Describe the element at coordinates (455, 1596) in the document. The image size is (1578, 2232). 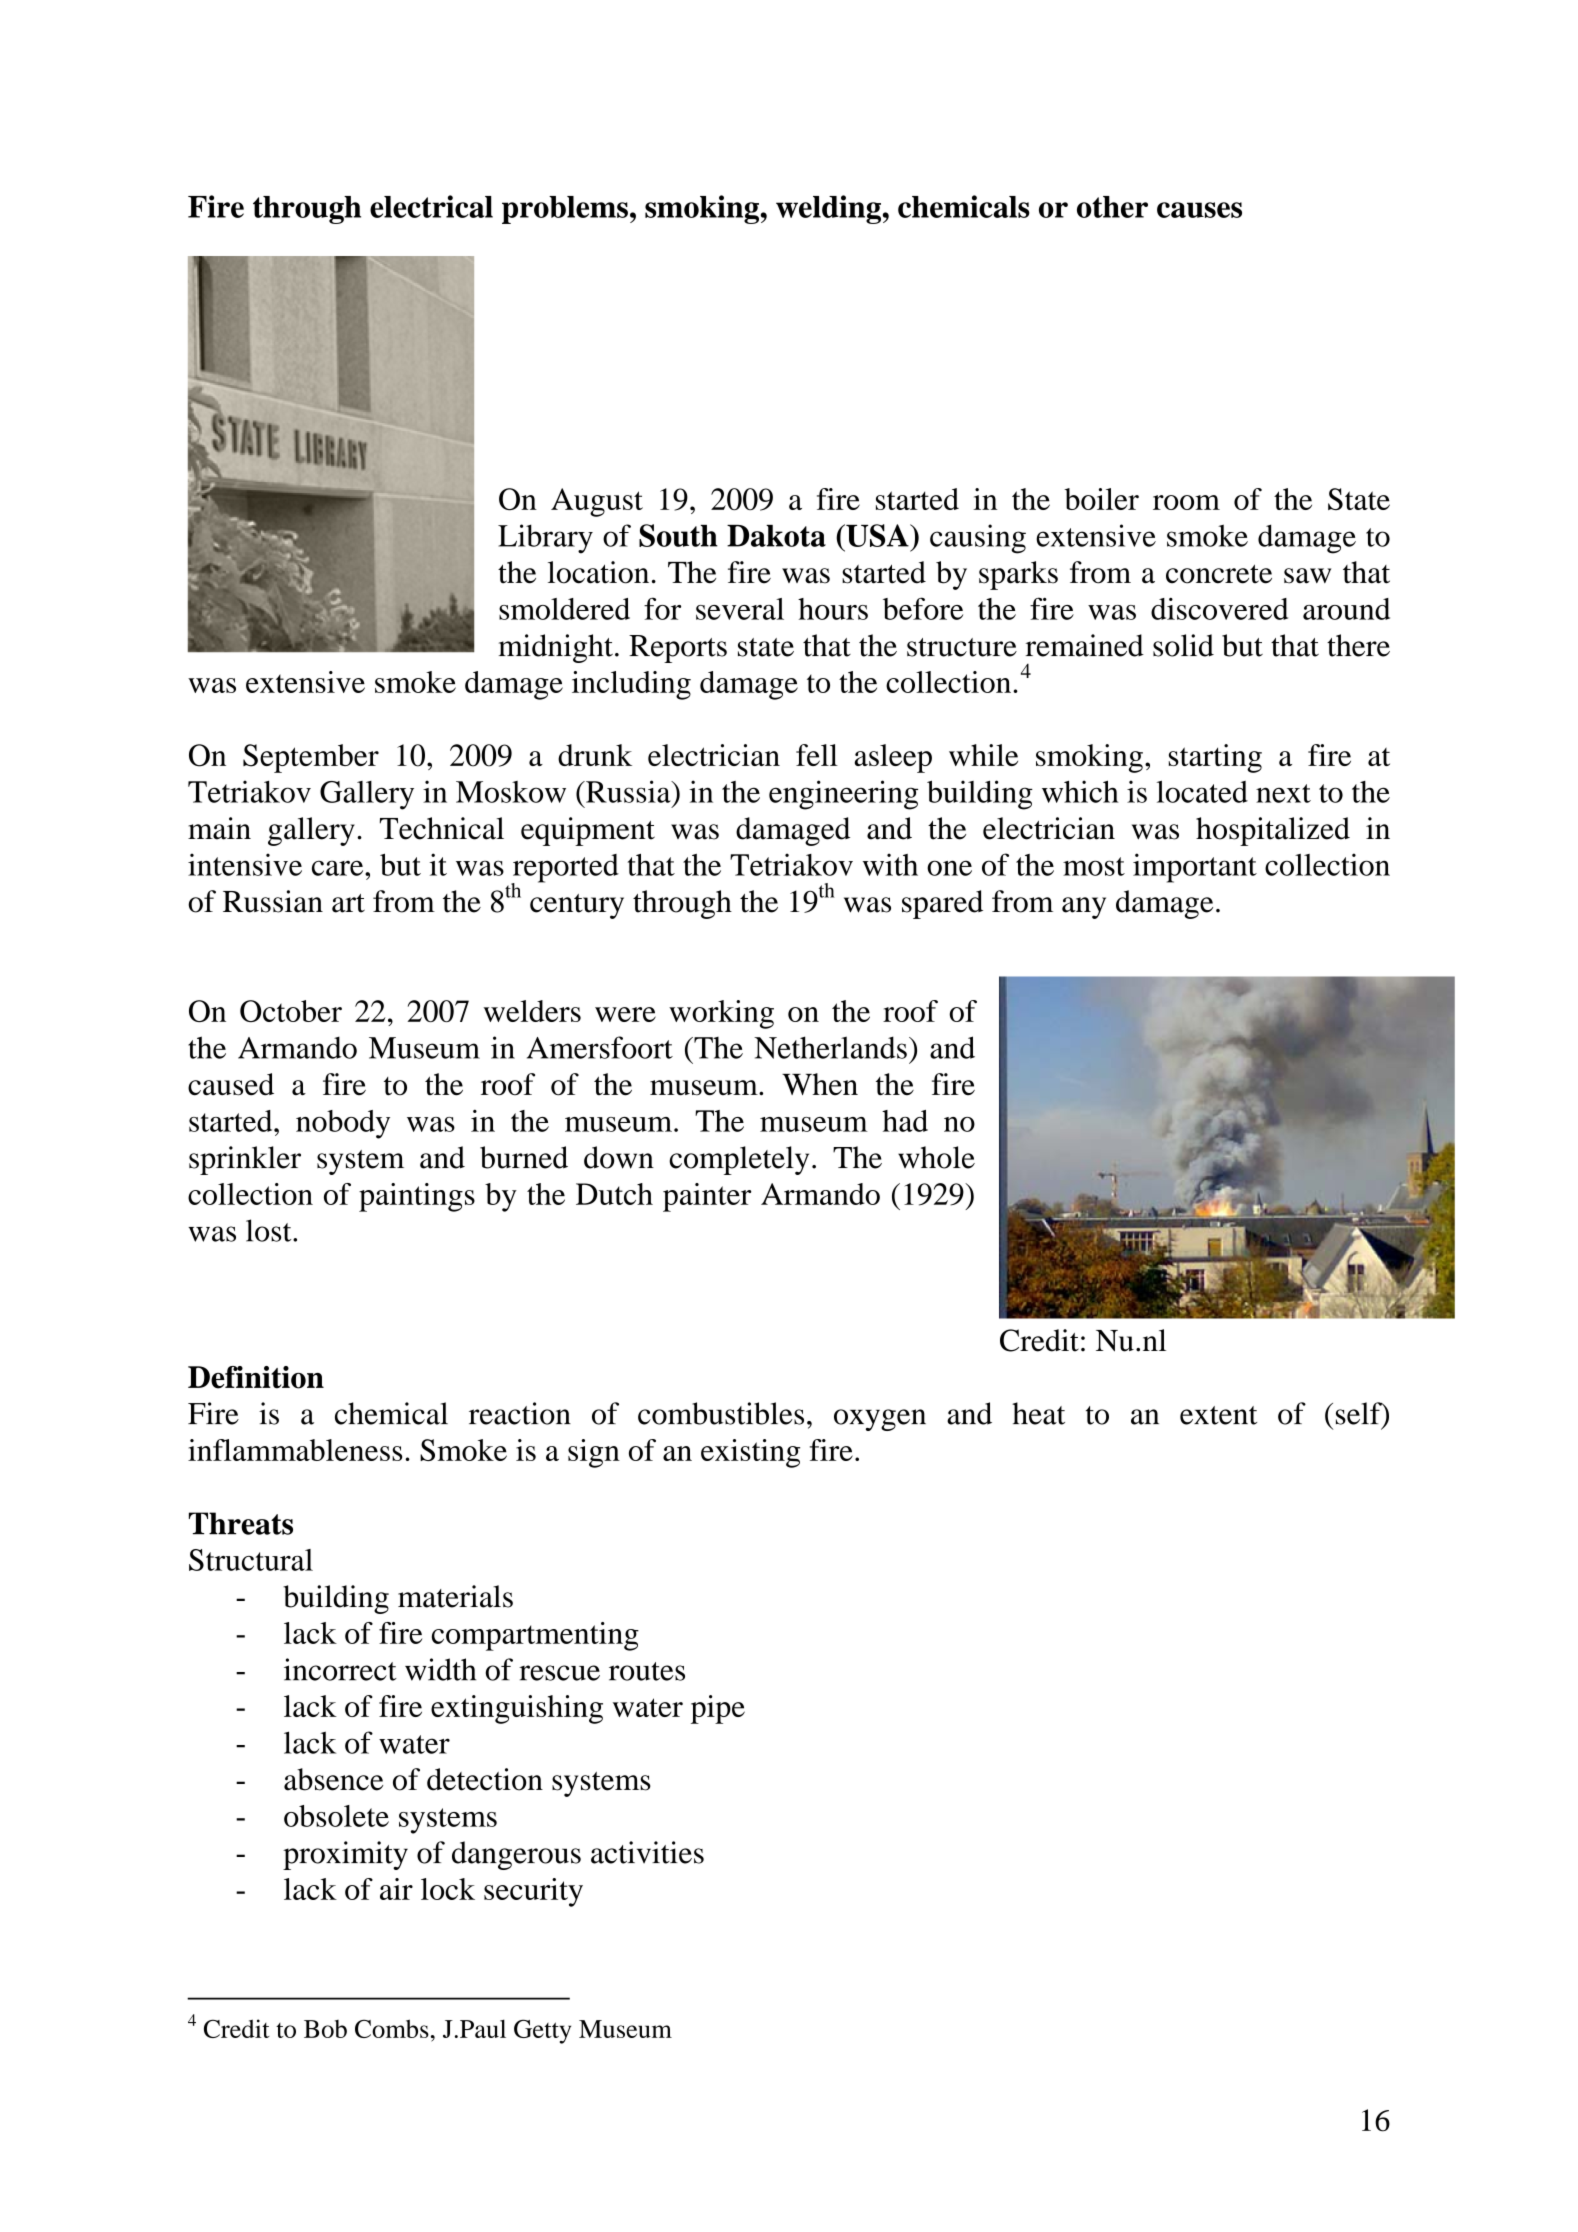
I see `materials` at that location.
